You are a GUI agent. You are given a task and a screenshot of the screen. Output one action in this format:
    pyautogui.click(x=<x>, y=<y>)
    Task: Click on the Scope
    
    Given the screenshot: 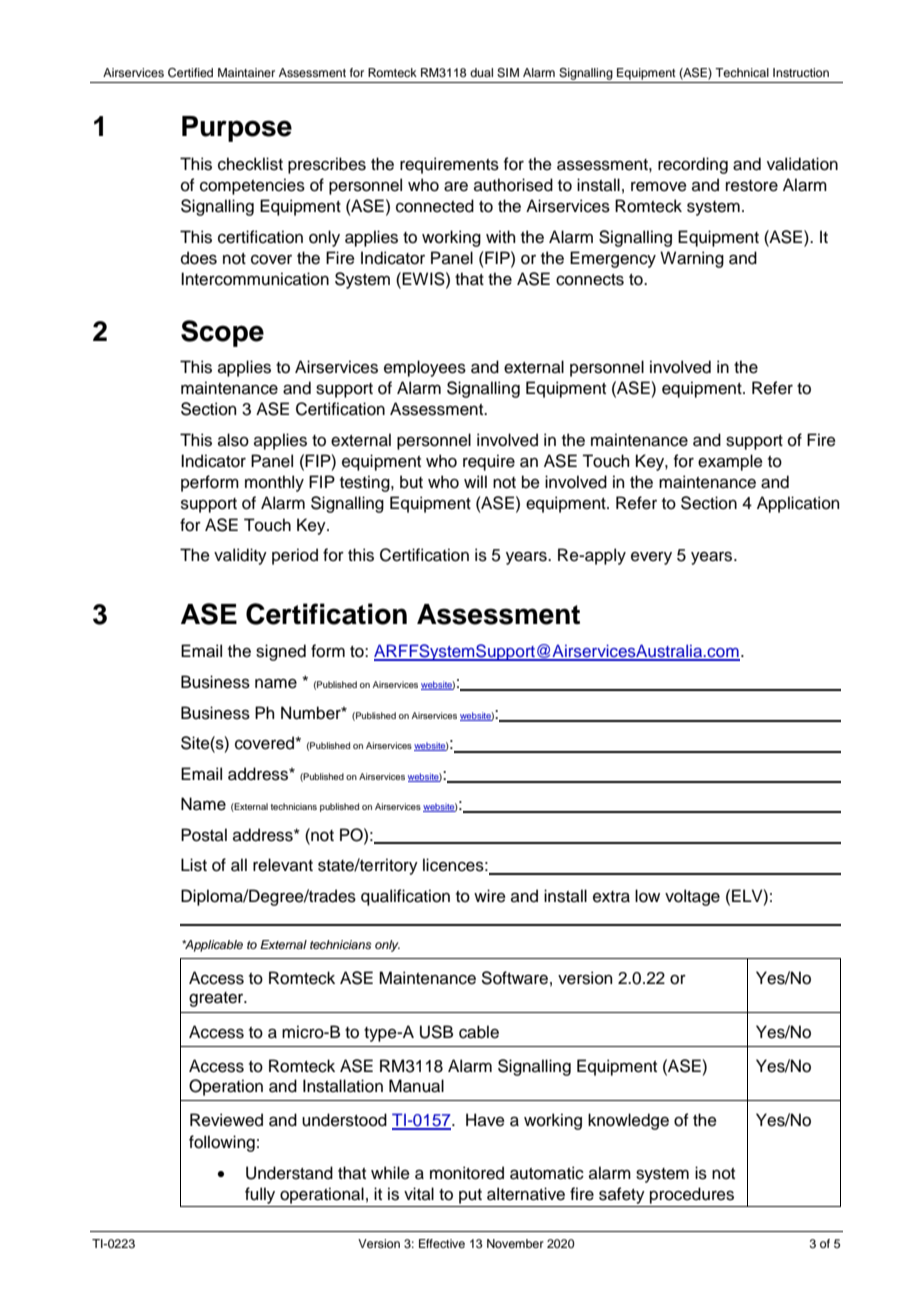 What is the action you would take?
    pyautogui.click(x=222, y=333)
